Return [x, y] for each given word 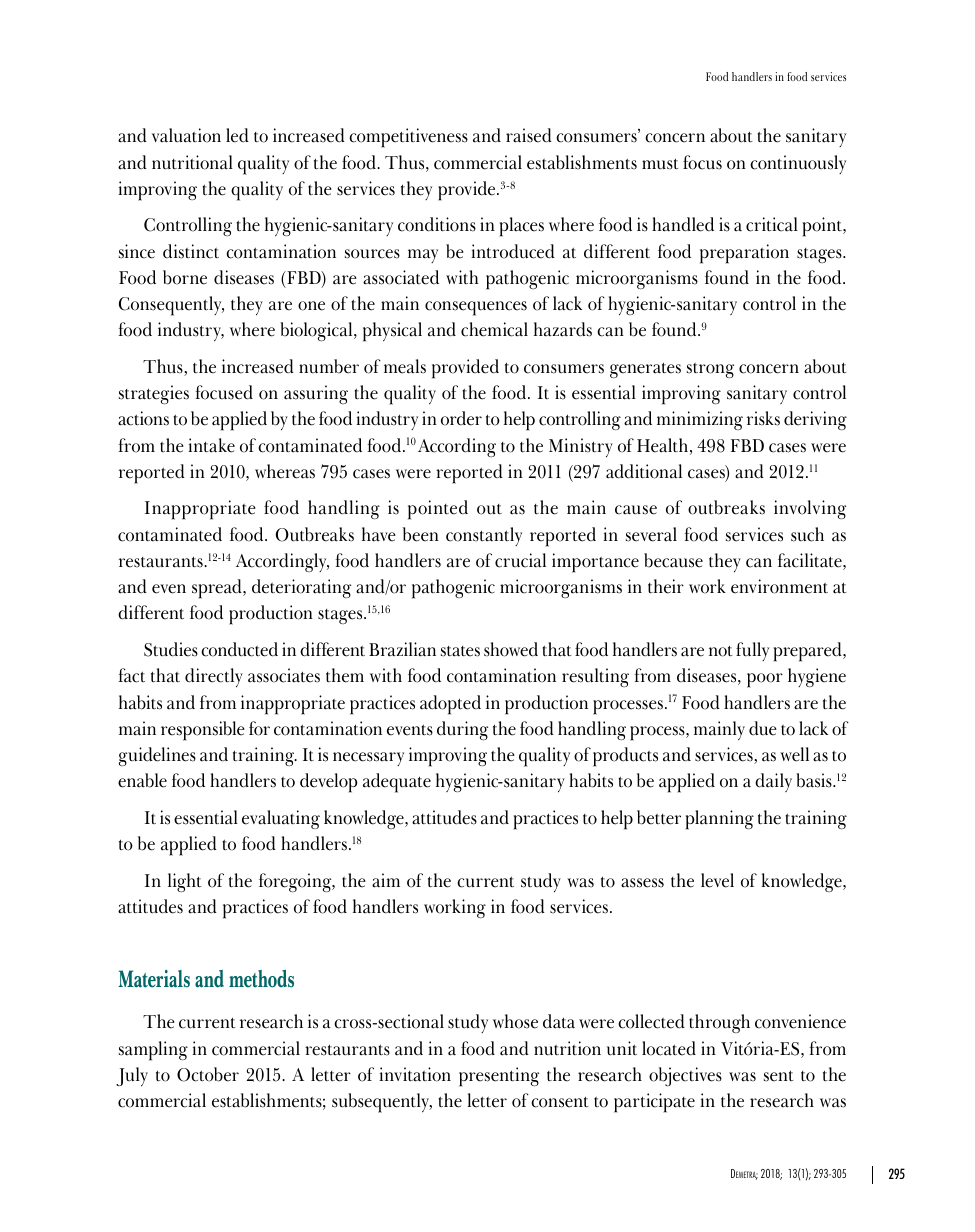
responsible [203, 731]
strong [710, 370]
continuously [798, 164]
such [807, 534]
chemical [494, 329]
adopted [450, 705]
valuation [186, 135]
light [185, 882]
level [717, 880]
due [763, 728]
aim [386, 880]
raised [529, 135]
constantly [484, 536]
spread [218, 589]
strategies [154, 394]
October [208, 1074]
